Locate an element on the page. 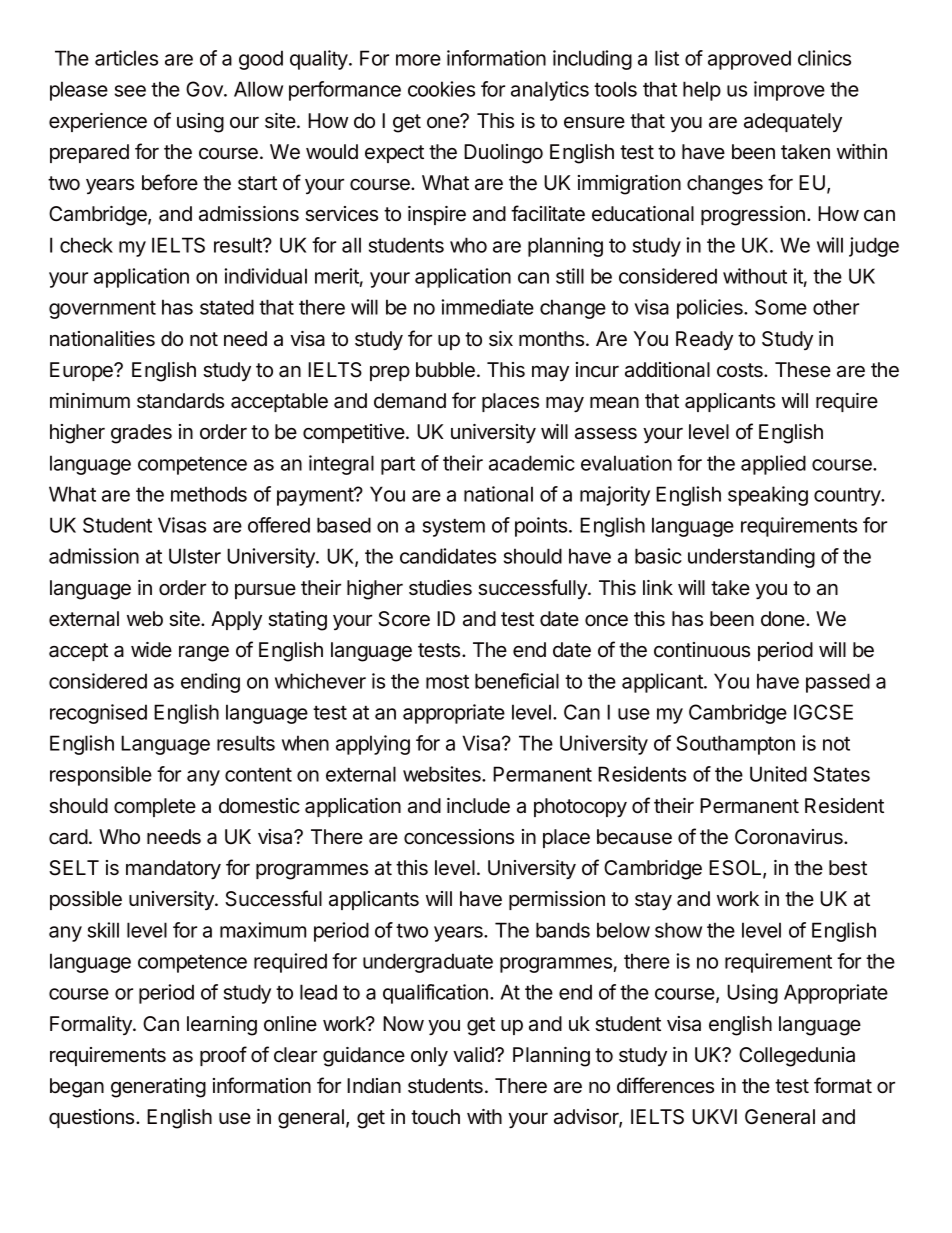 The width and height of the page is (952, 1233). Some is located at coordinates (781, 307).
